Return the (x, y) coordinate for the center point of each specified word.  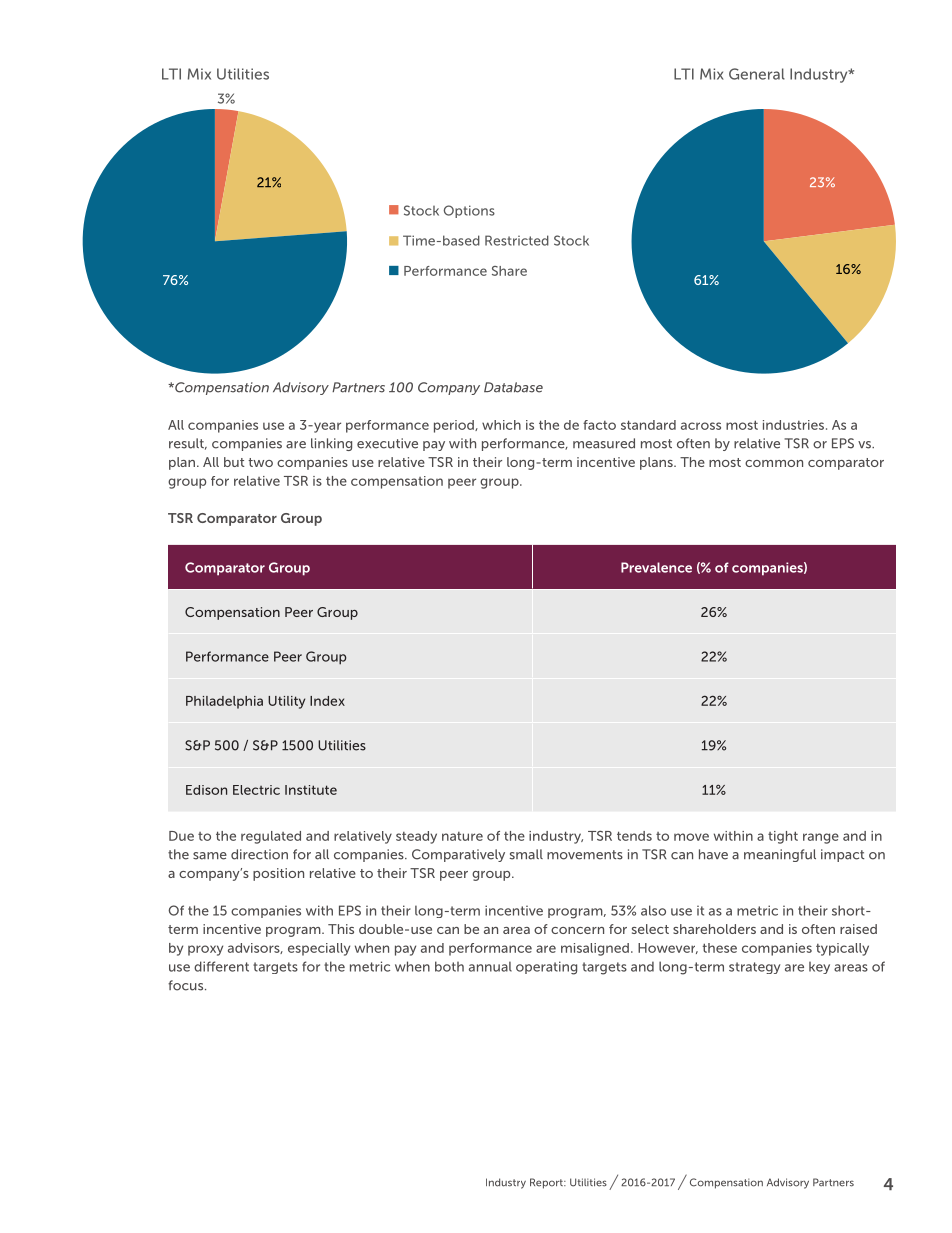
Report (547, 1183)
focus (187, 985)
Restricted (517, 240)
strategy (754, 968)
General (757, 74)
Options (469, 211)
